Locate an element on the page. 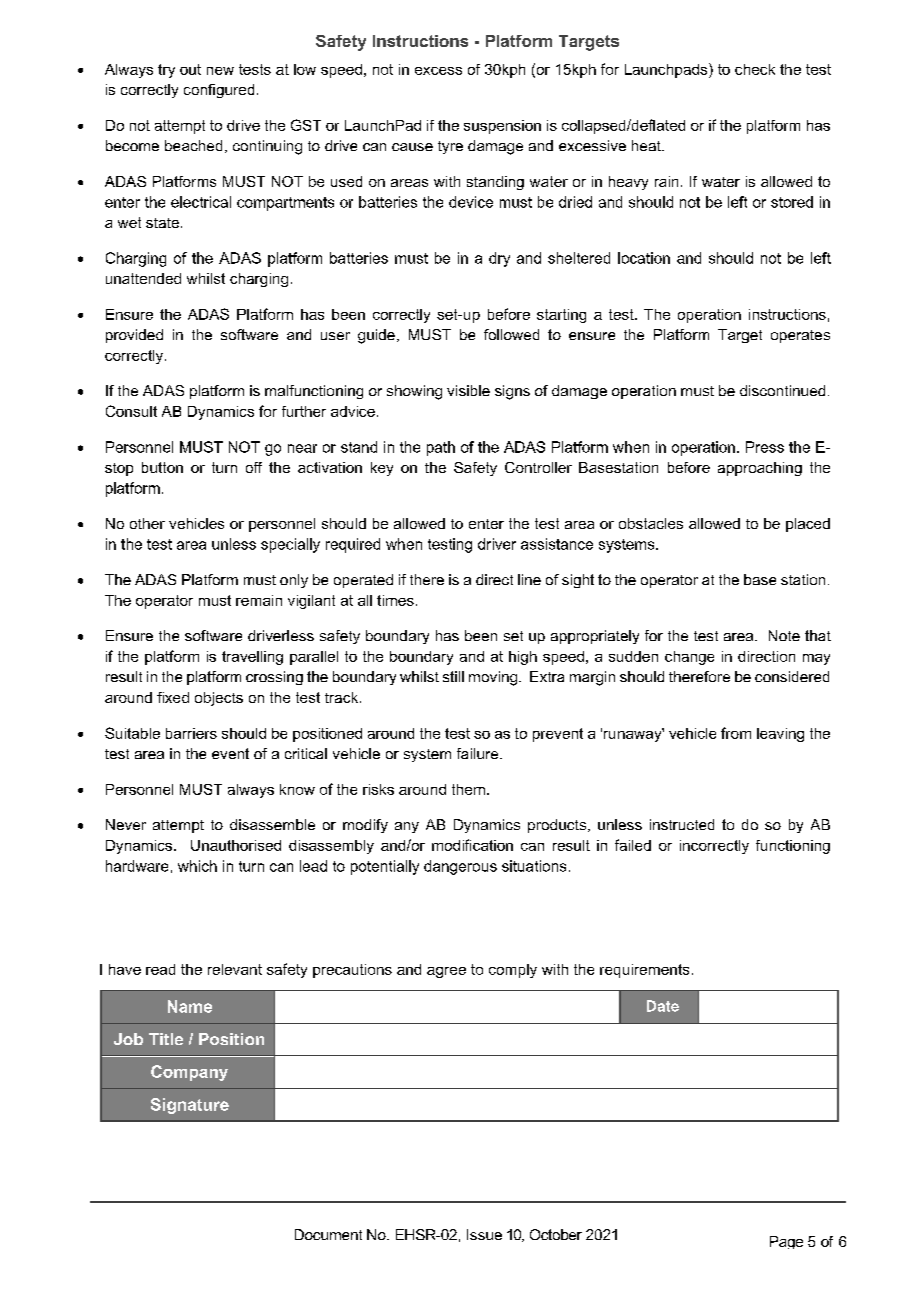  check is located at coordinates (755, 69).
